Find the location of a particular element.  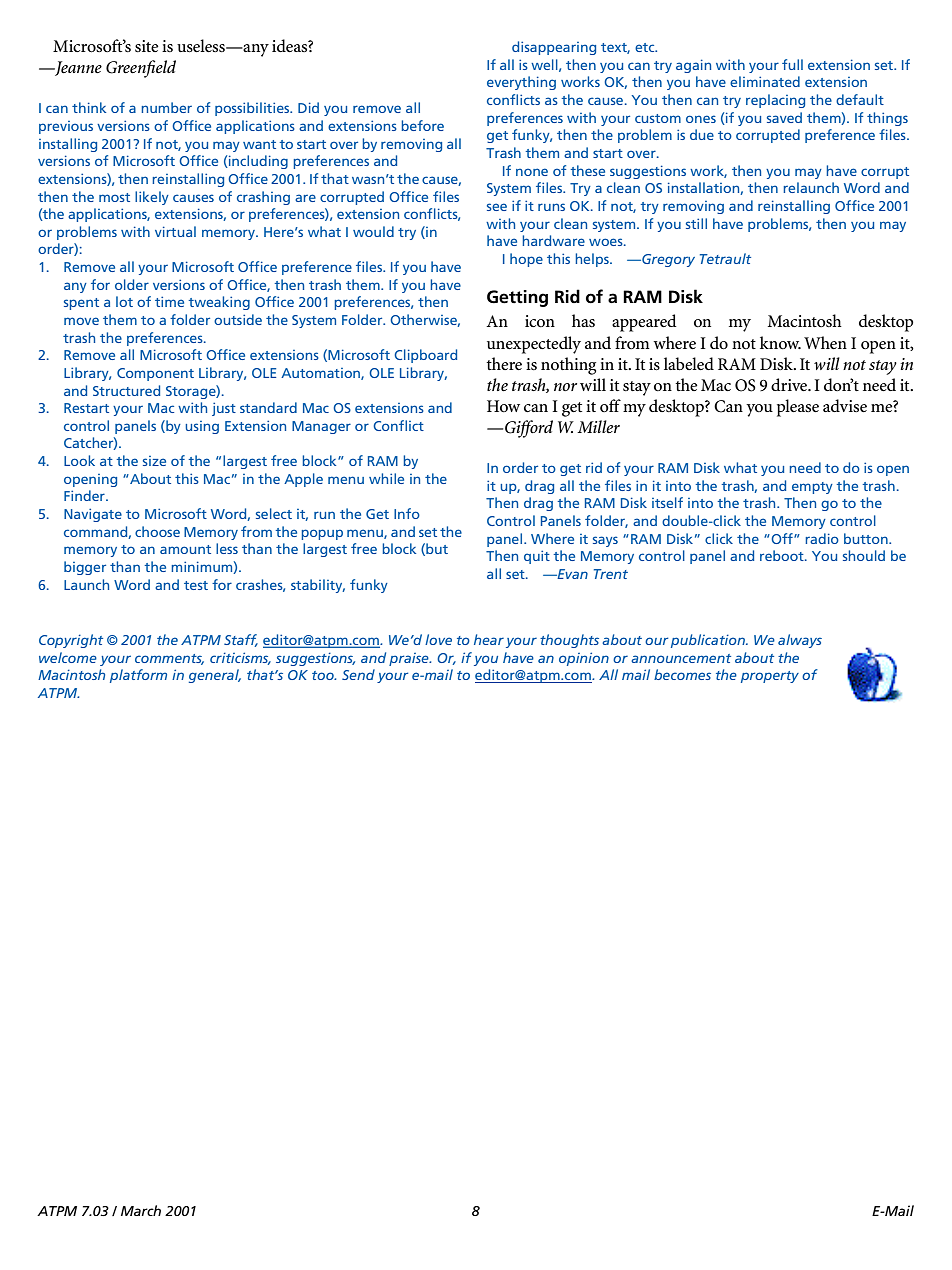

always is located at coordinates (800, 641).
